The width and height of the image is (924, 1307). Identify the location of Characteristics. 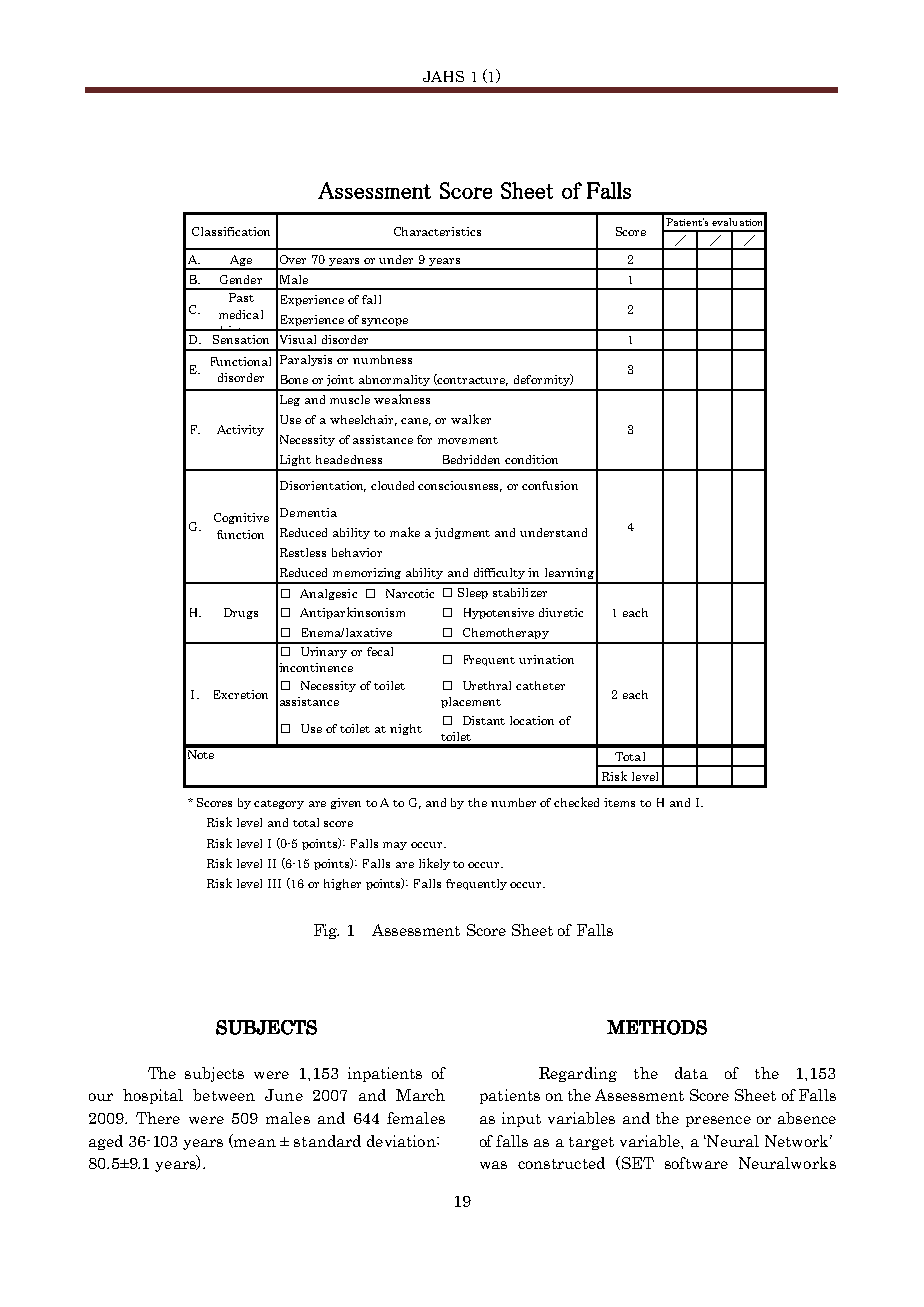
(437, 231).
